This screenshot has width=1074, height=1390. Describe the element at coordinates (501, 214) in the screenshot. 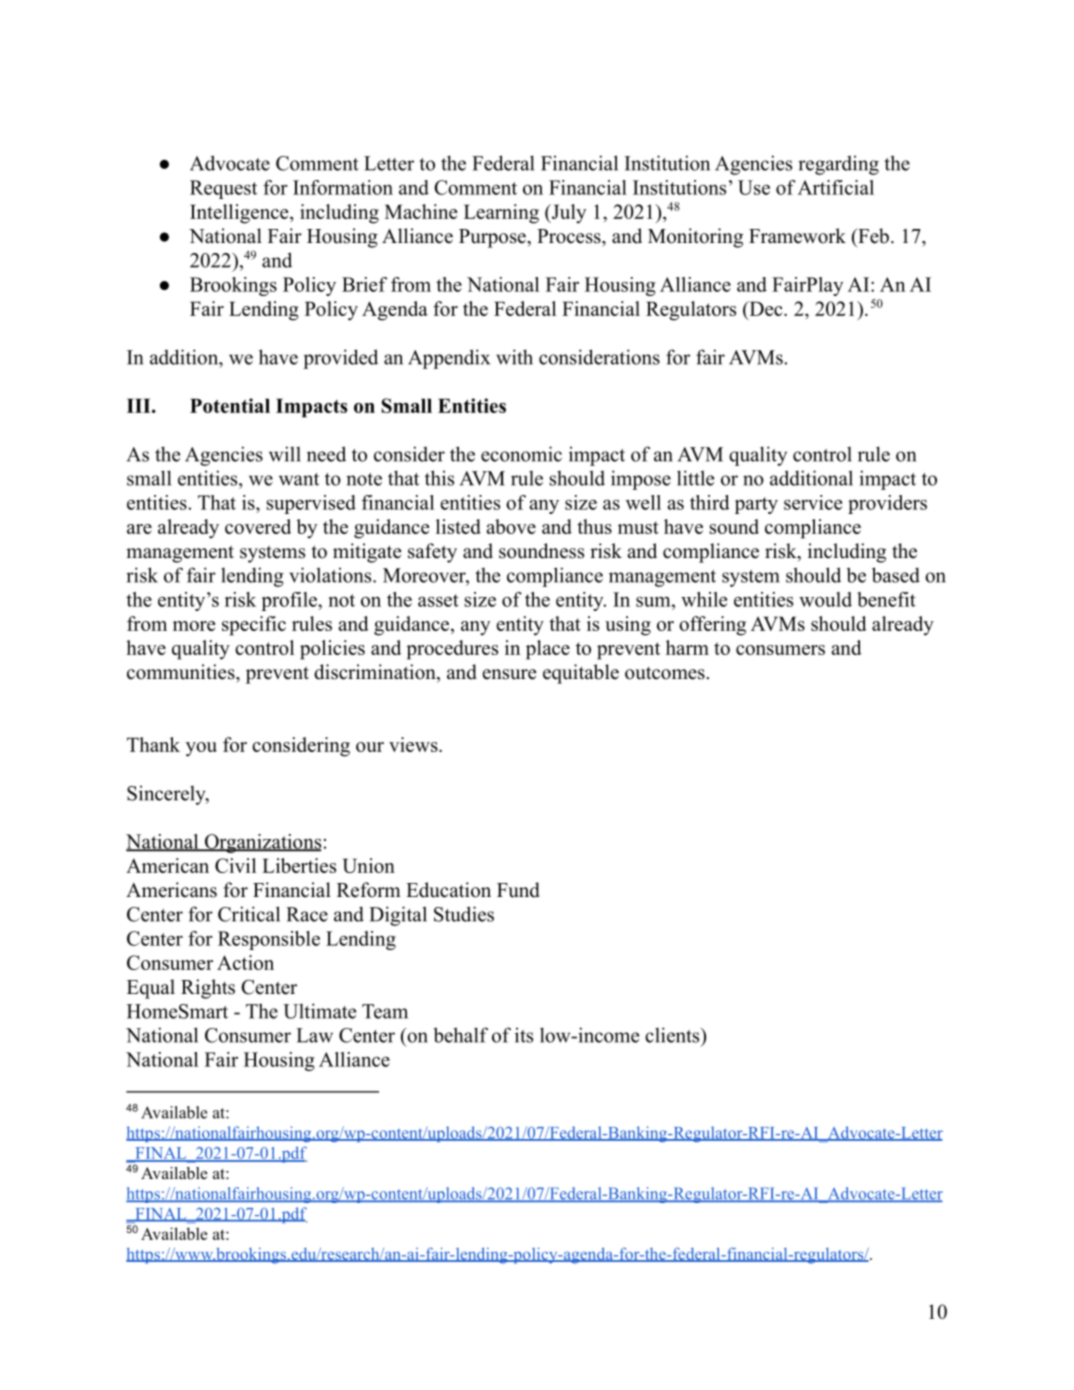

I see `Learning` at that location.
